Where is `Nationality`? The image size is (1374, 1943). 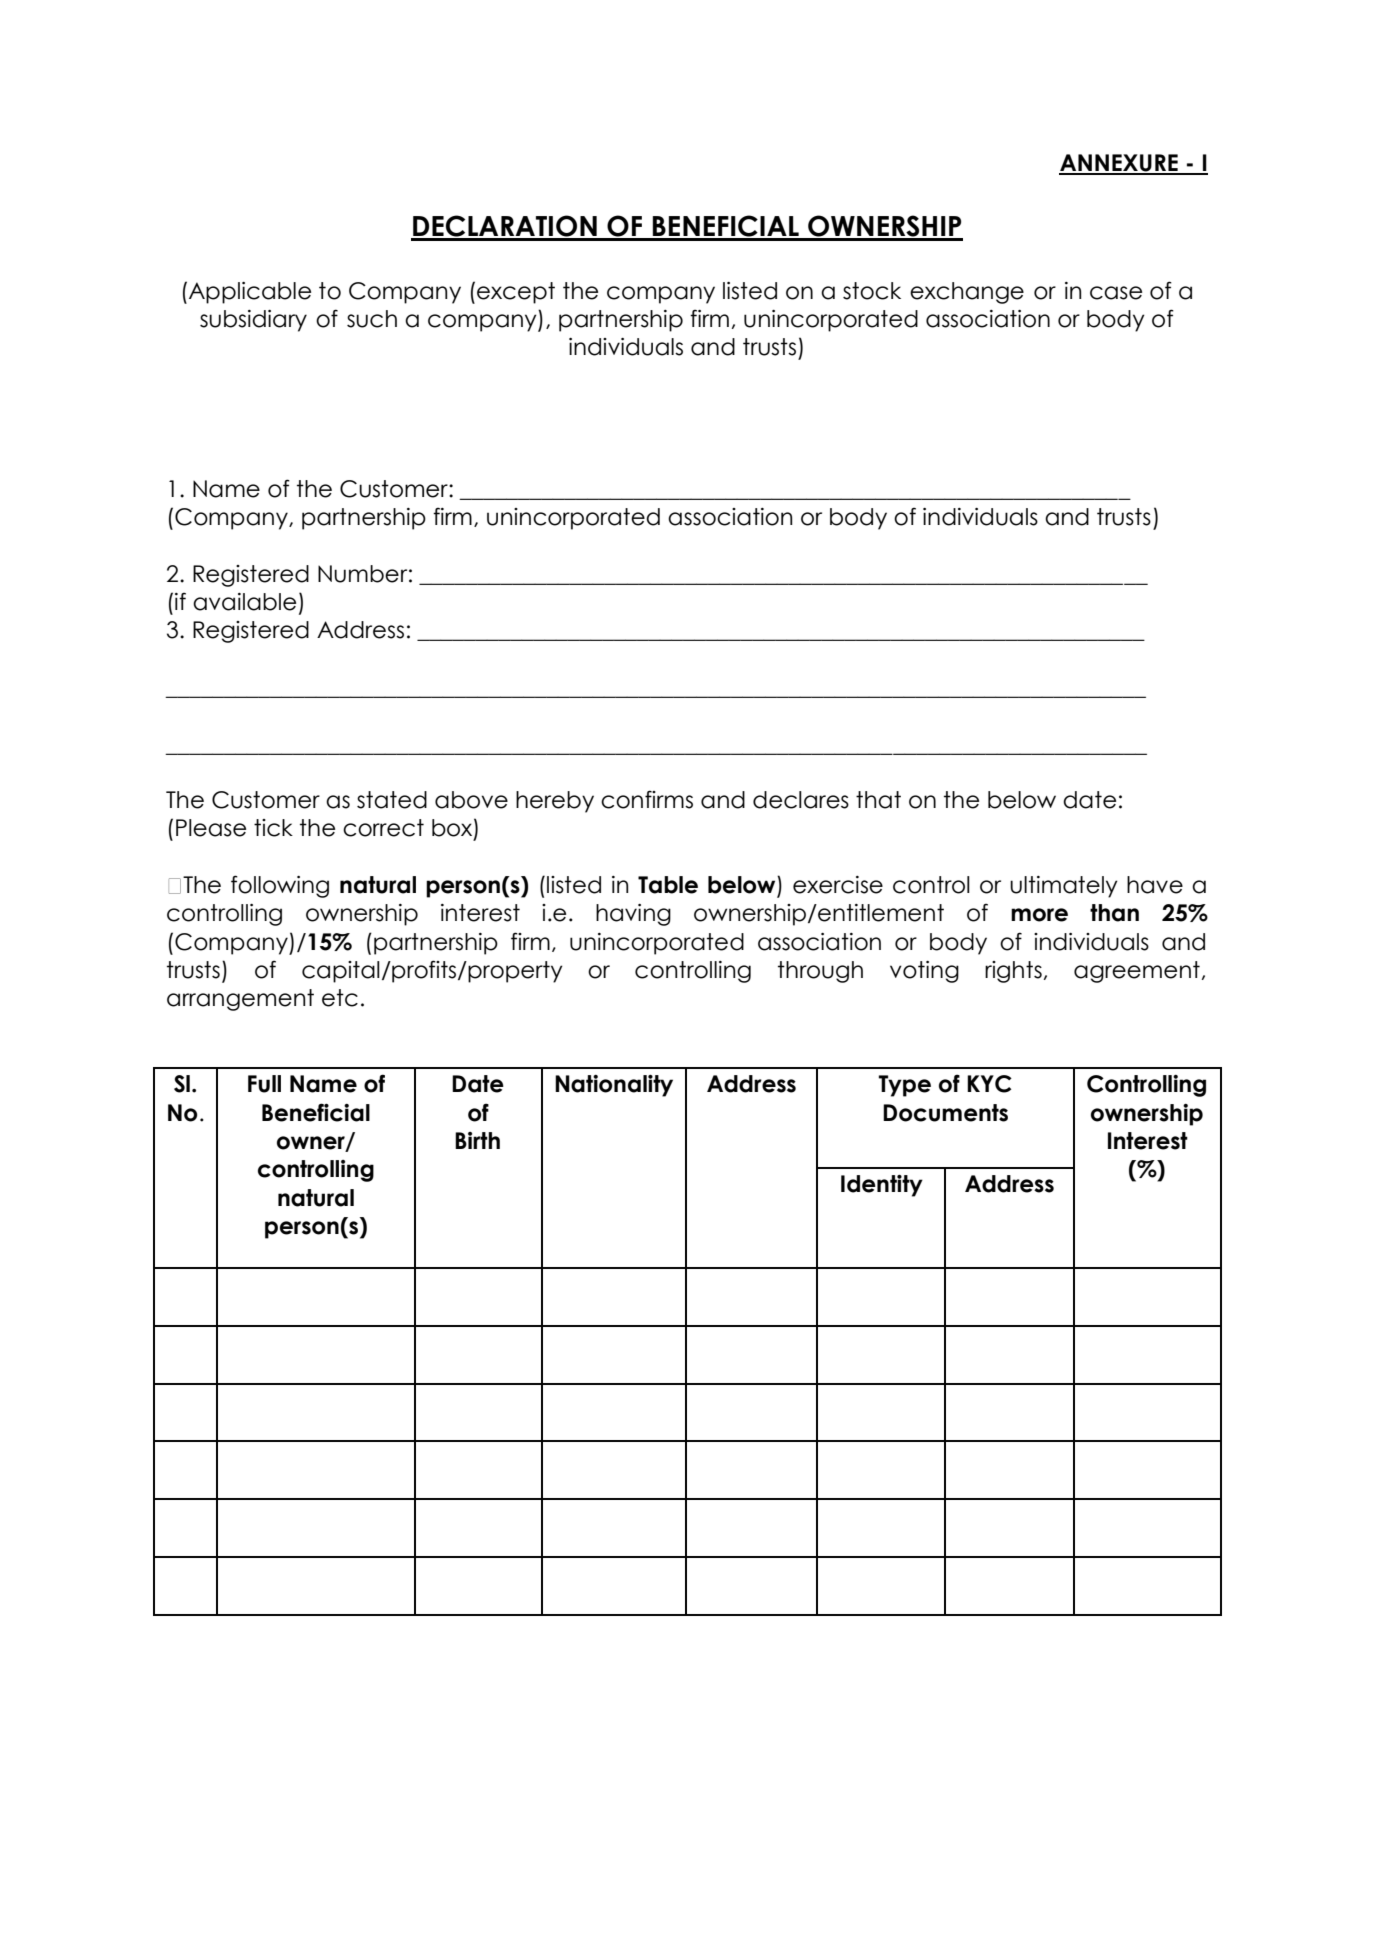
Nationality is located at coordinates (614, 1086).
